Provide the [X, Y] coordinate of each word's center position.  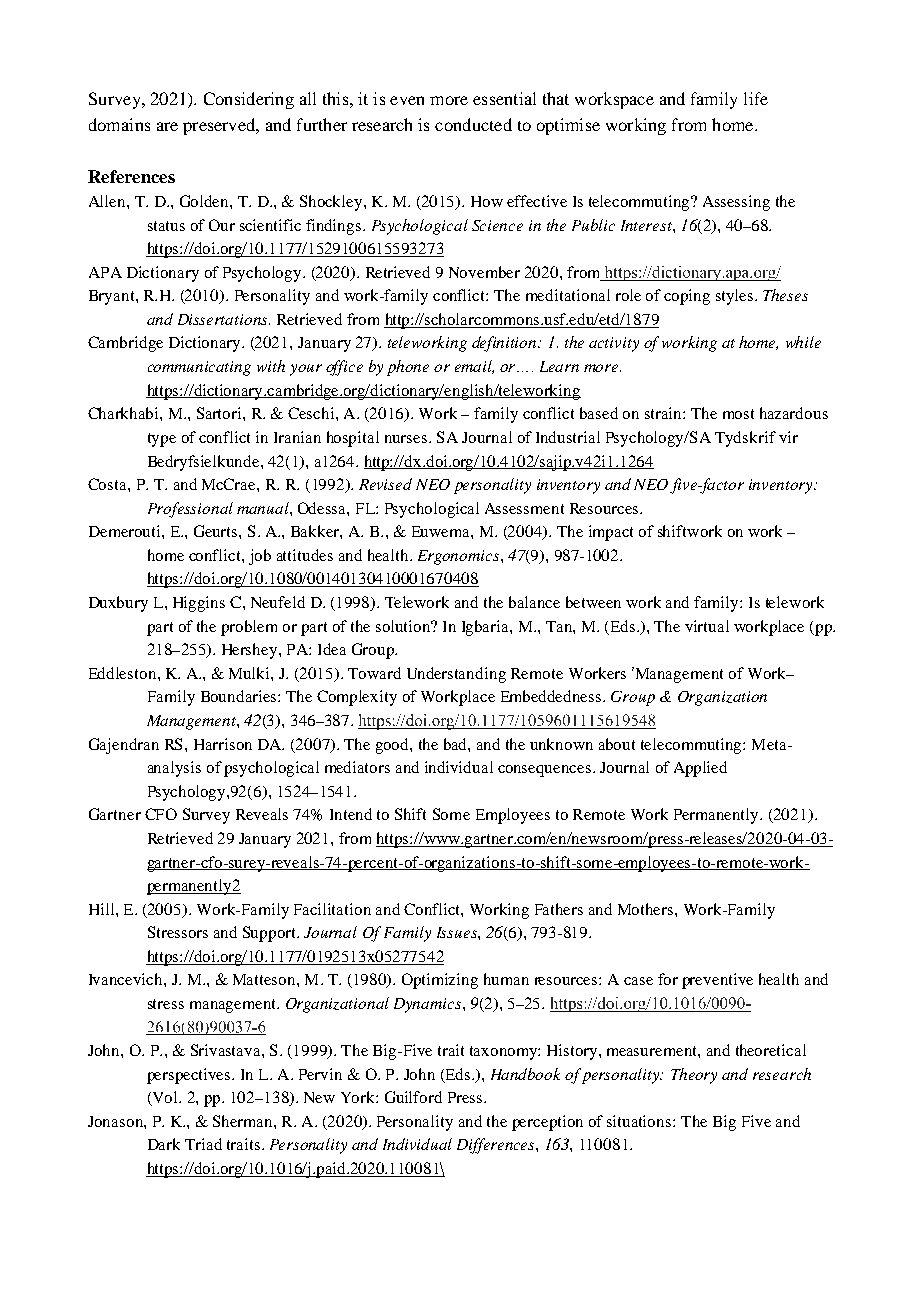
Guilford [413, 1097]
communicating [199, 368]
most [738, 414]
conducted [473, 124]
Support [270, 934]
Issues [458, 932]
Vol [165, 1098]
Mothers [647, 909]
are [167, 126]
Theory [694, 1076]
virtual [707, 626]
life [756, 98]
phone [408, 368]
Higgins [199, 604]
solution [404, 626]
